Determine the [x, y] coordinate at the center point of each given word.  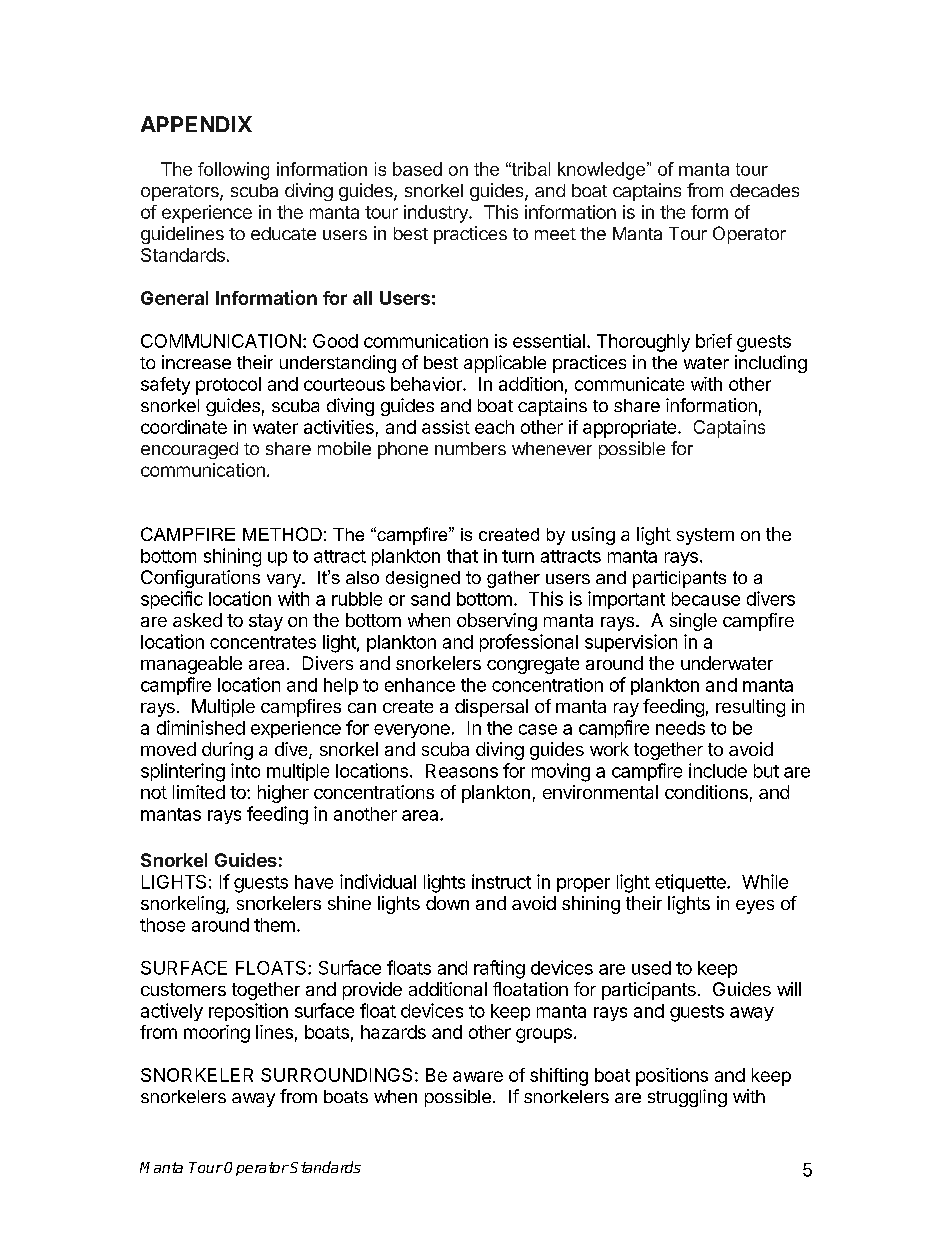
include [718, 770]
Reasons [462, 771]
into [245, 770]
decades [764, 190]
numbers [470, 448]
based [417, 169]
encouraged [189, 450]
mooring [217, 1034]
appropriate [629, 429]
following [233, 171]
